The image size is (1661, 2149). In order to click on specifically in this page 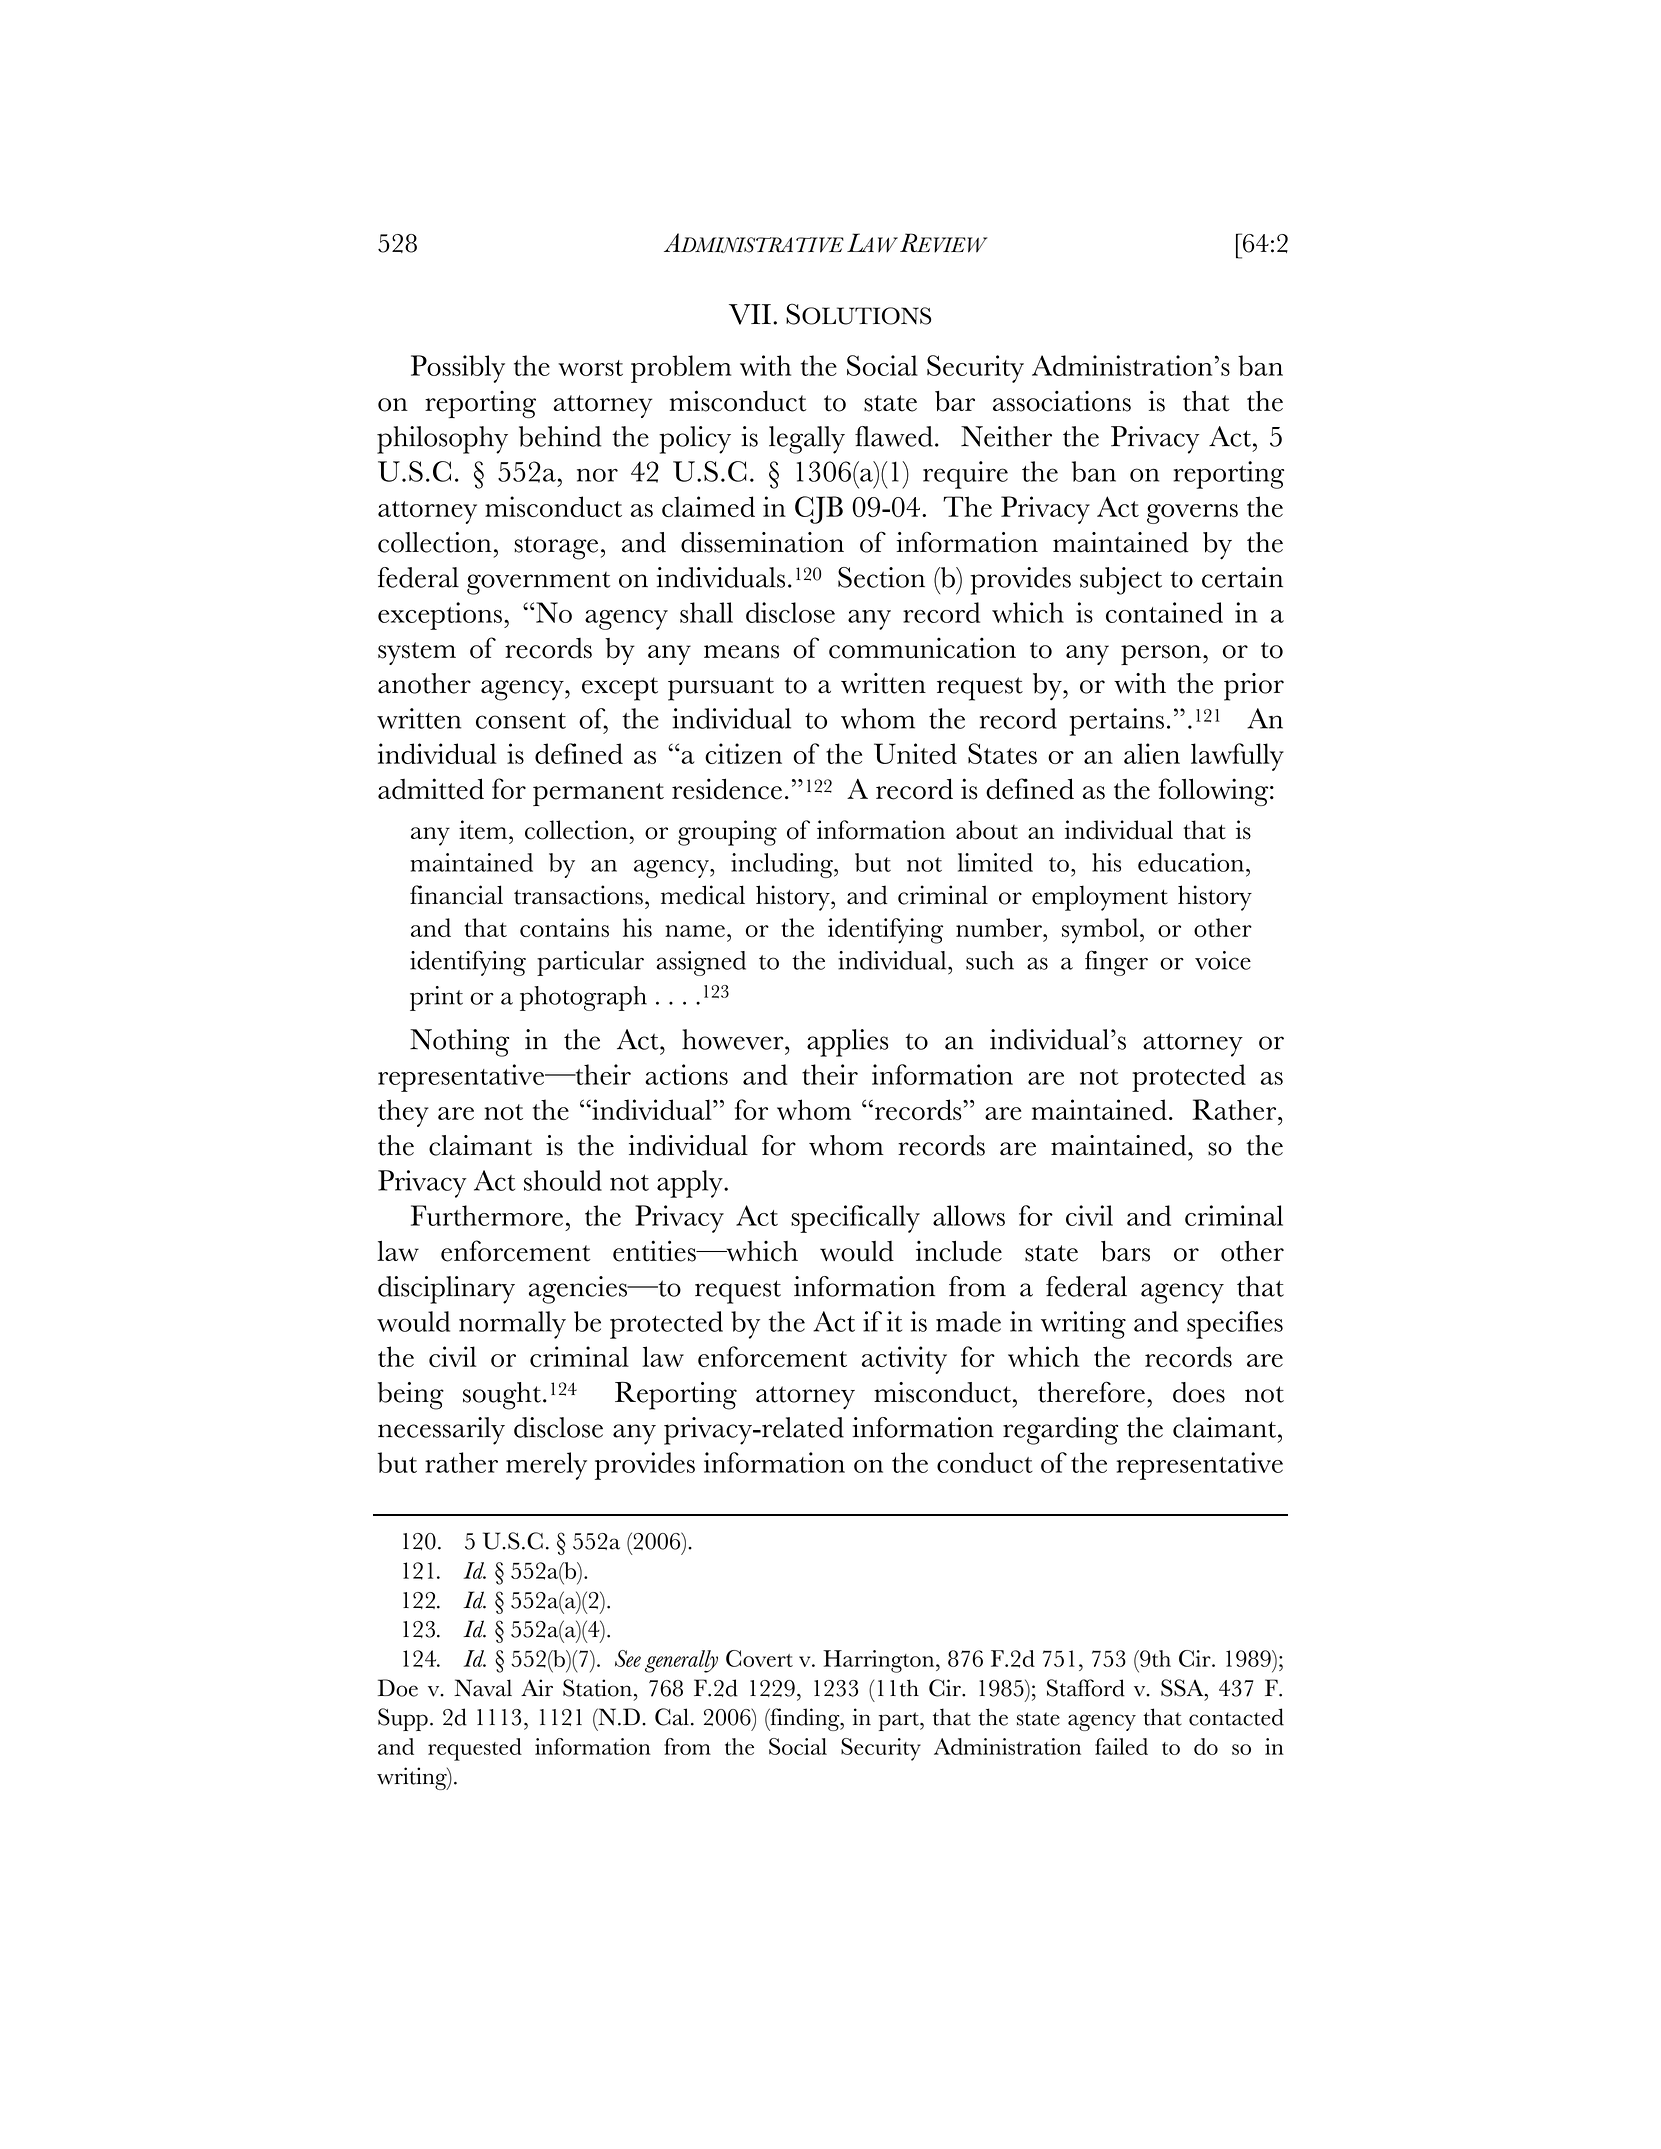, I will do `click(855, 1219)`.
